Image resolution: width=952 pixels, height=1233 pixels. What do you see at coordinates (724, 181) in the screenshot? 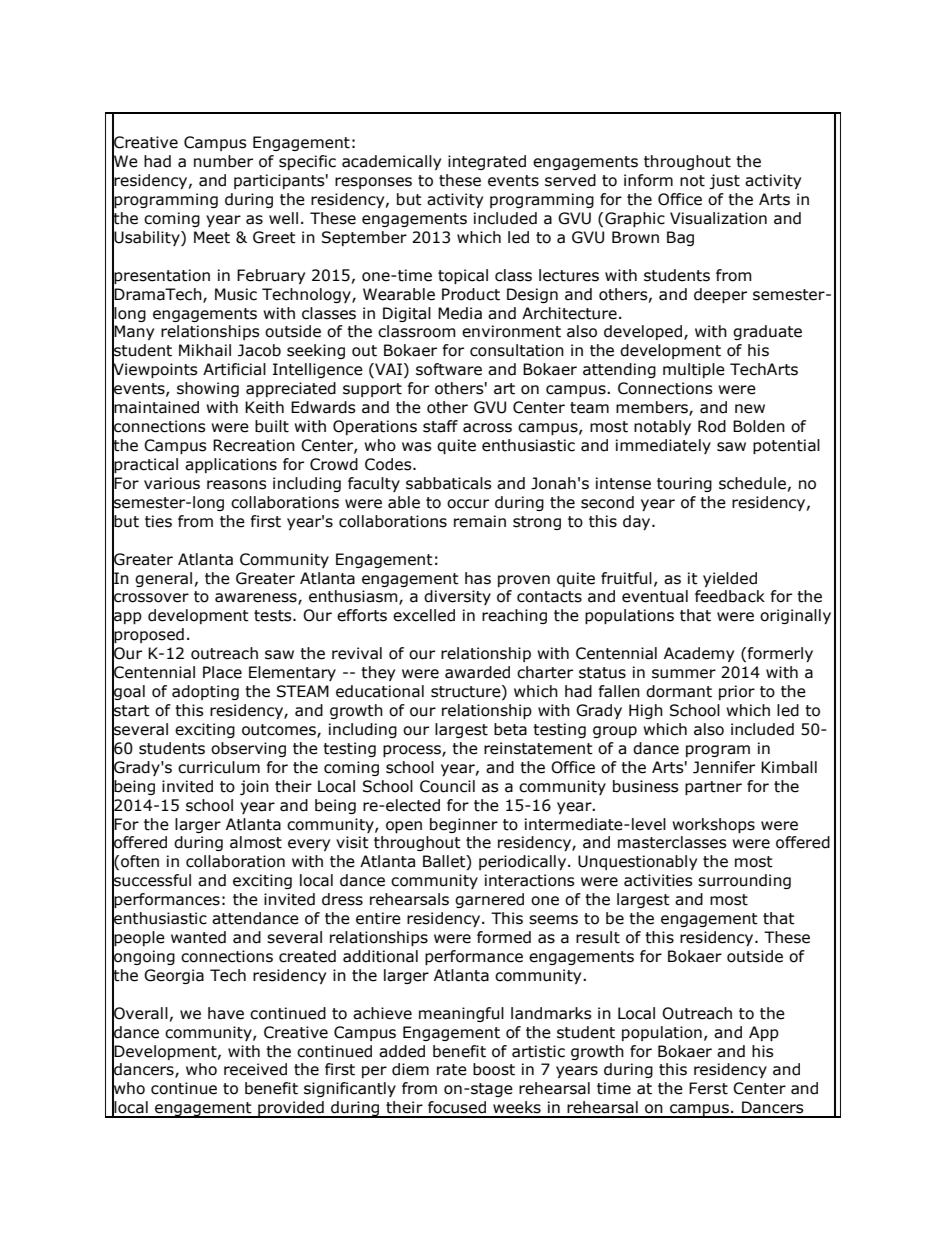
I see `just` at bounding box center [724, 181].
